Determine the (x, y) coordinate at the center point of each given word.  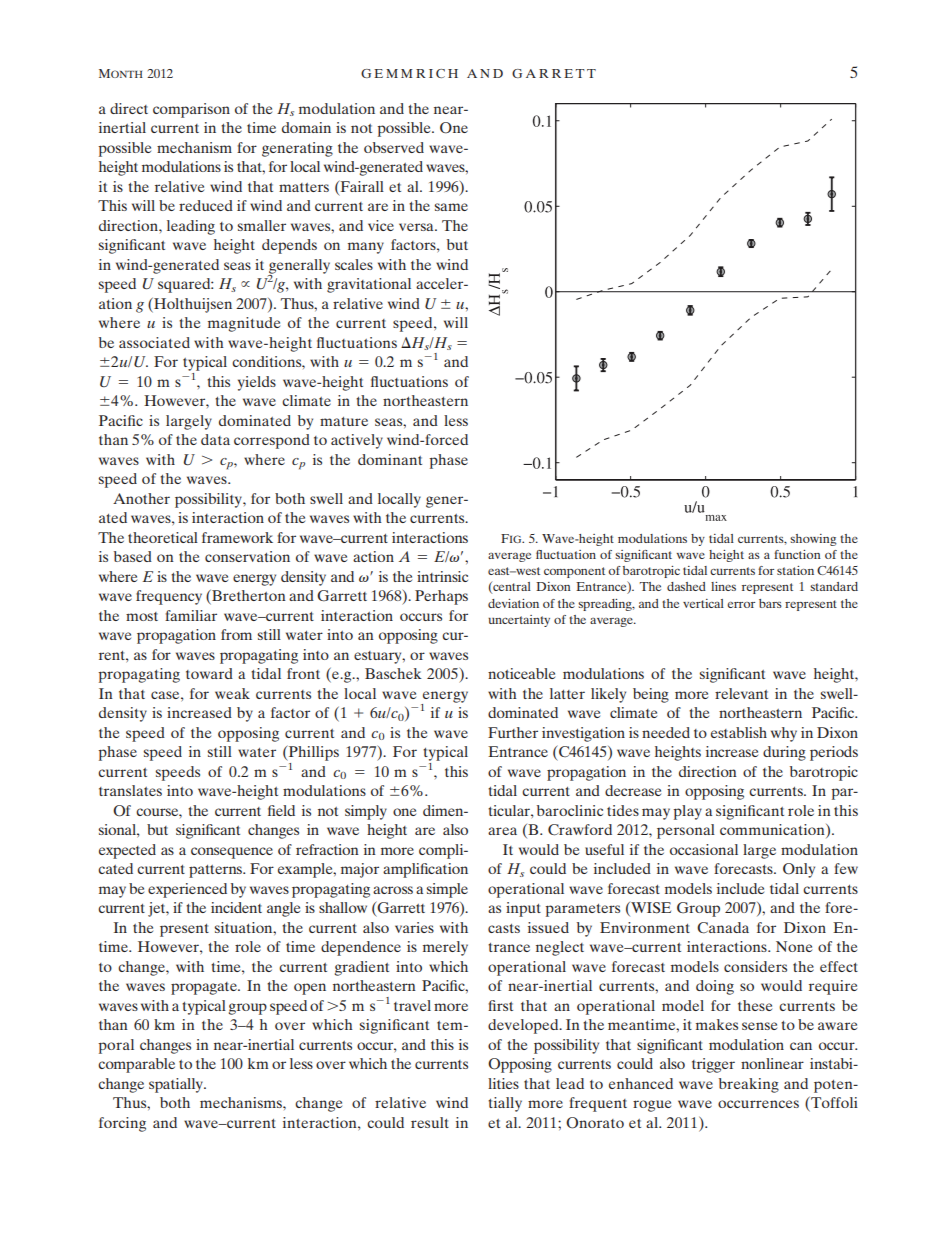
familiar (191, 615)
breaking (749, 1085)
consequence (232, 853)
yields (257, 383)
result (430, 1122)
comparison (191, 110)
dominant (390, 459)
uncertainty (519, 621)
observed (394, 147)
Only (799, 870)
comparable (136, 1065)
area (502, 831)
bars (770, 603)
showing (813, 540)
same (451, 207)
